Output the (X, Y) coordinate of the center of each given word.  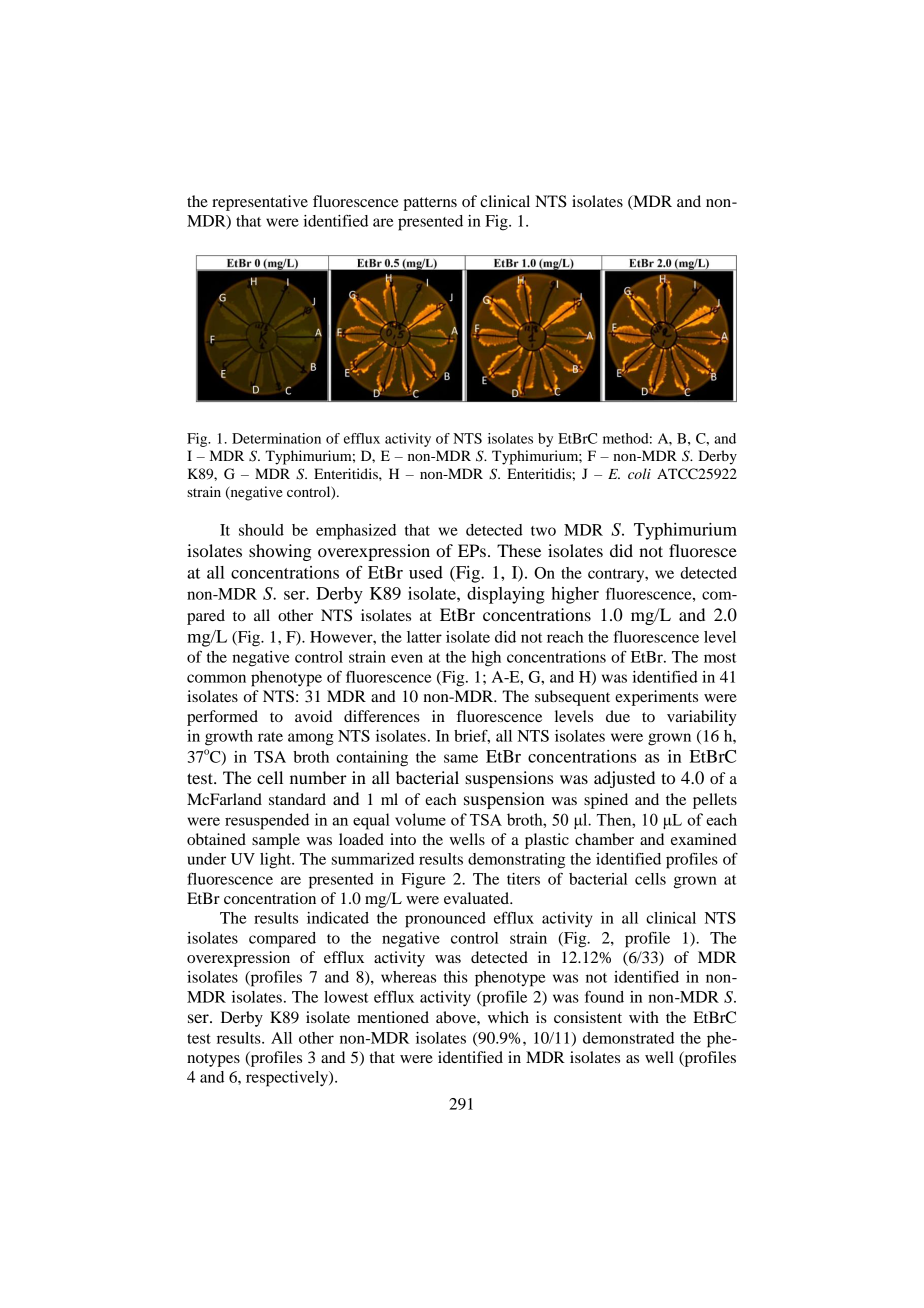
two (543, 531)
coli (639, 473)
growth (229, 738)
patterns (430, 204)
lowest (346, 997)
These (519, 550)
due (618, 716)
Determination (276, 438)
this (456, 977)
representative (260, 203)
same (461, 758)
